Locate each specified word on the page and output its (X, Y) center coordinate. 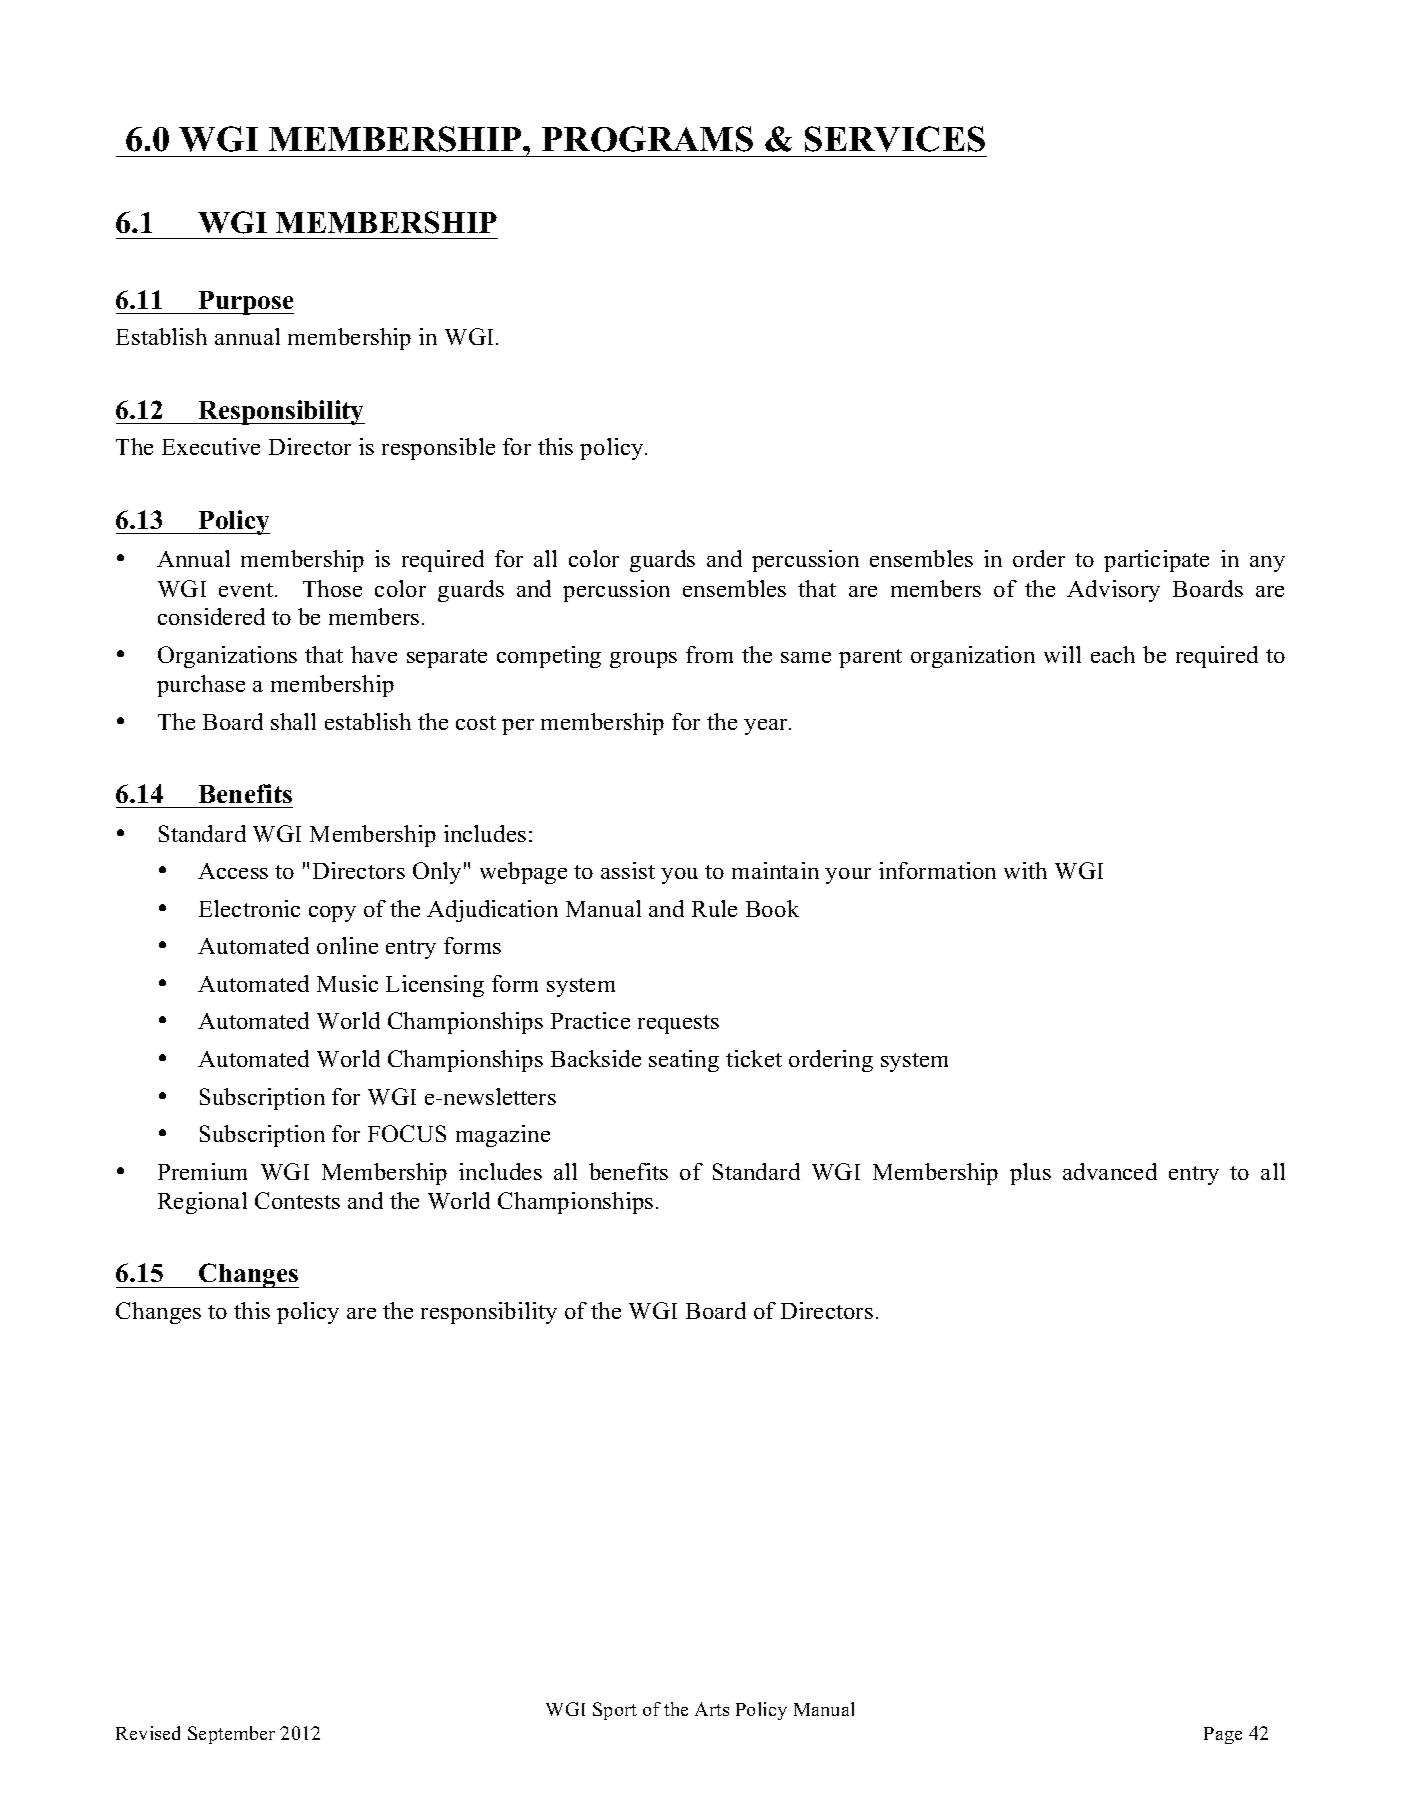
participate (1156, 561)
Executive (211, 446)
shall (293, 721)
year (767, 727)
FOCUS (407, 1133)
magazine (503, 1136)
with (1025, 870)
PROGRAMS (647, 139)
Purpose (245, 303)
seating (684, 1061)
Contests (297, 1200)
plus (1030, 1174)
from (709, 654)
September (231, 1735)
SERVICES (895, 139)
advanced (1110, 1171)
